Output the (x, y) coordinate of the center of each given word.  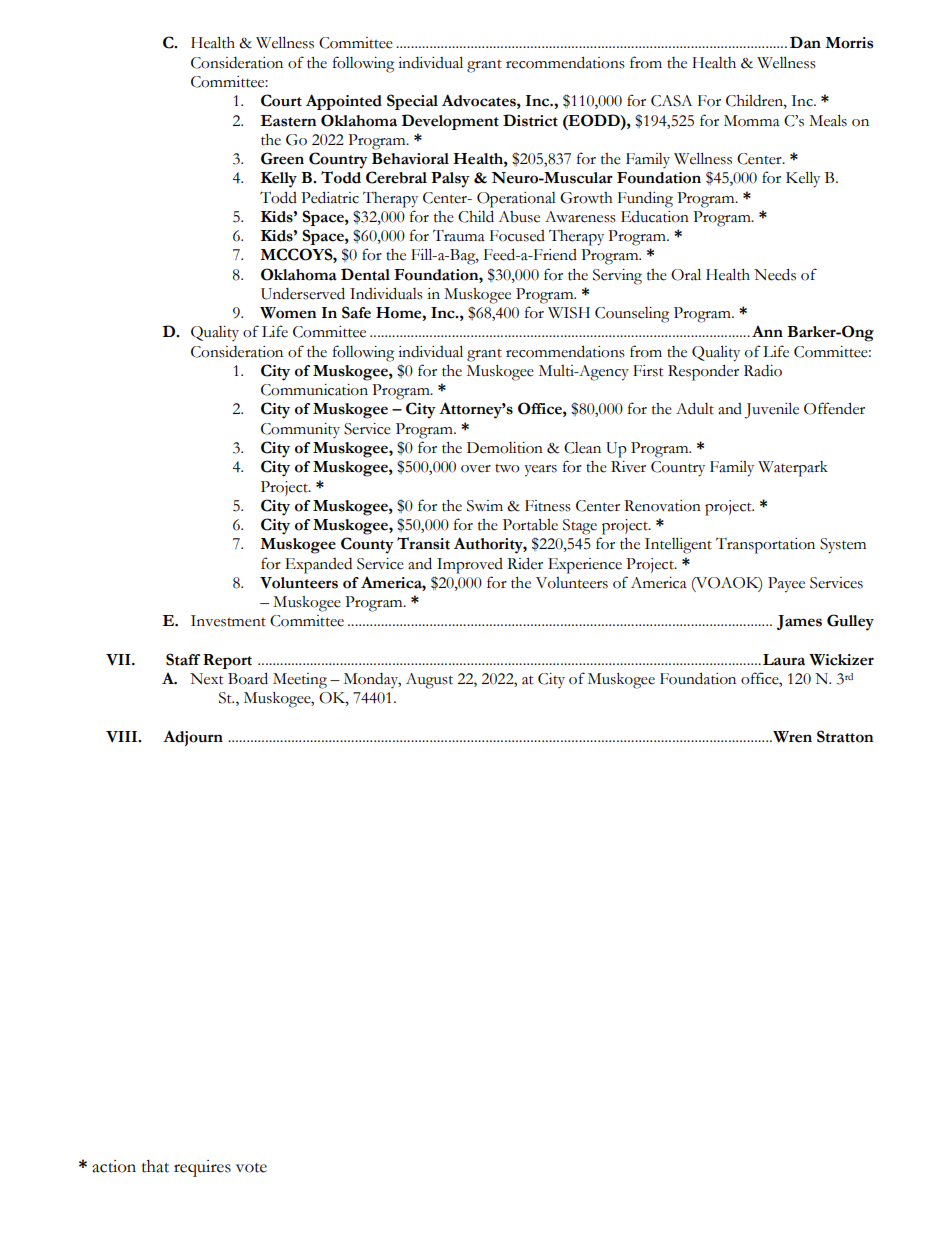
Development (450, 122)
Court (281, 100)
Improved (470, 566)
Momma (752, 121)
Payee (786, 585)
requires (202, 1168)
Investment (228, 621)
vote (251, 1168)
